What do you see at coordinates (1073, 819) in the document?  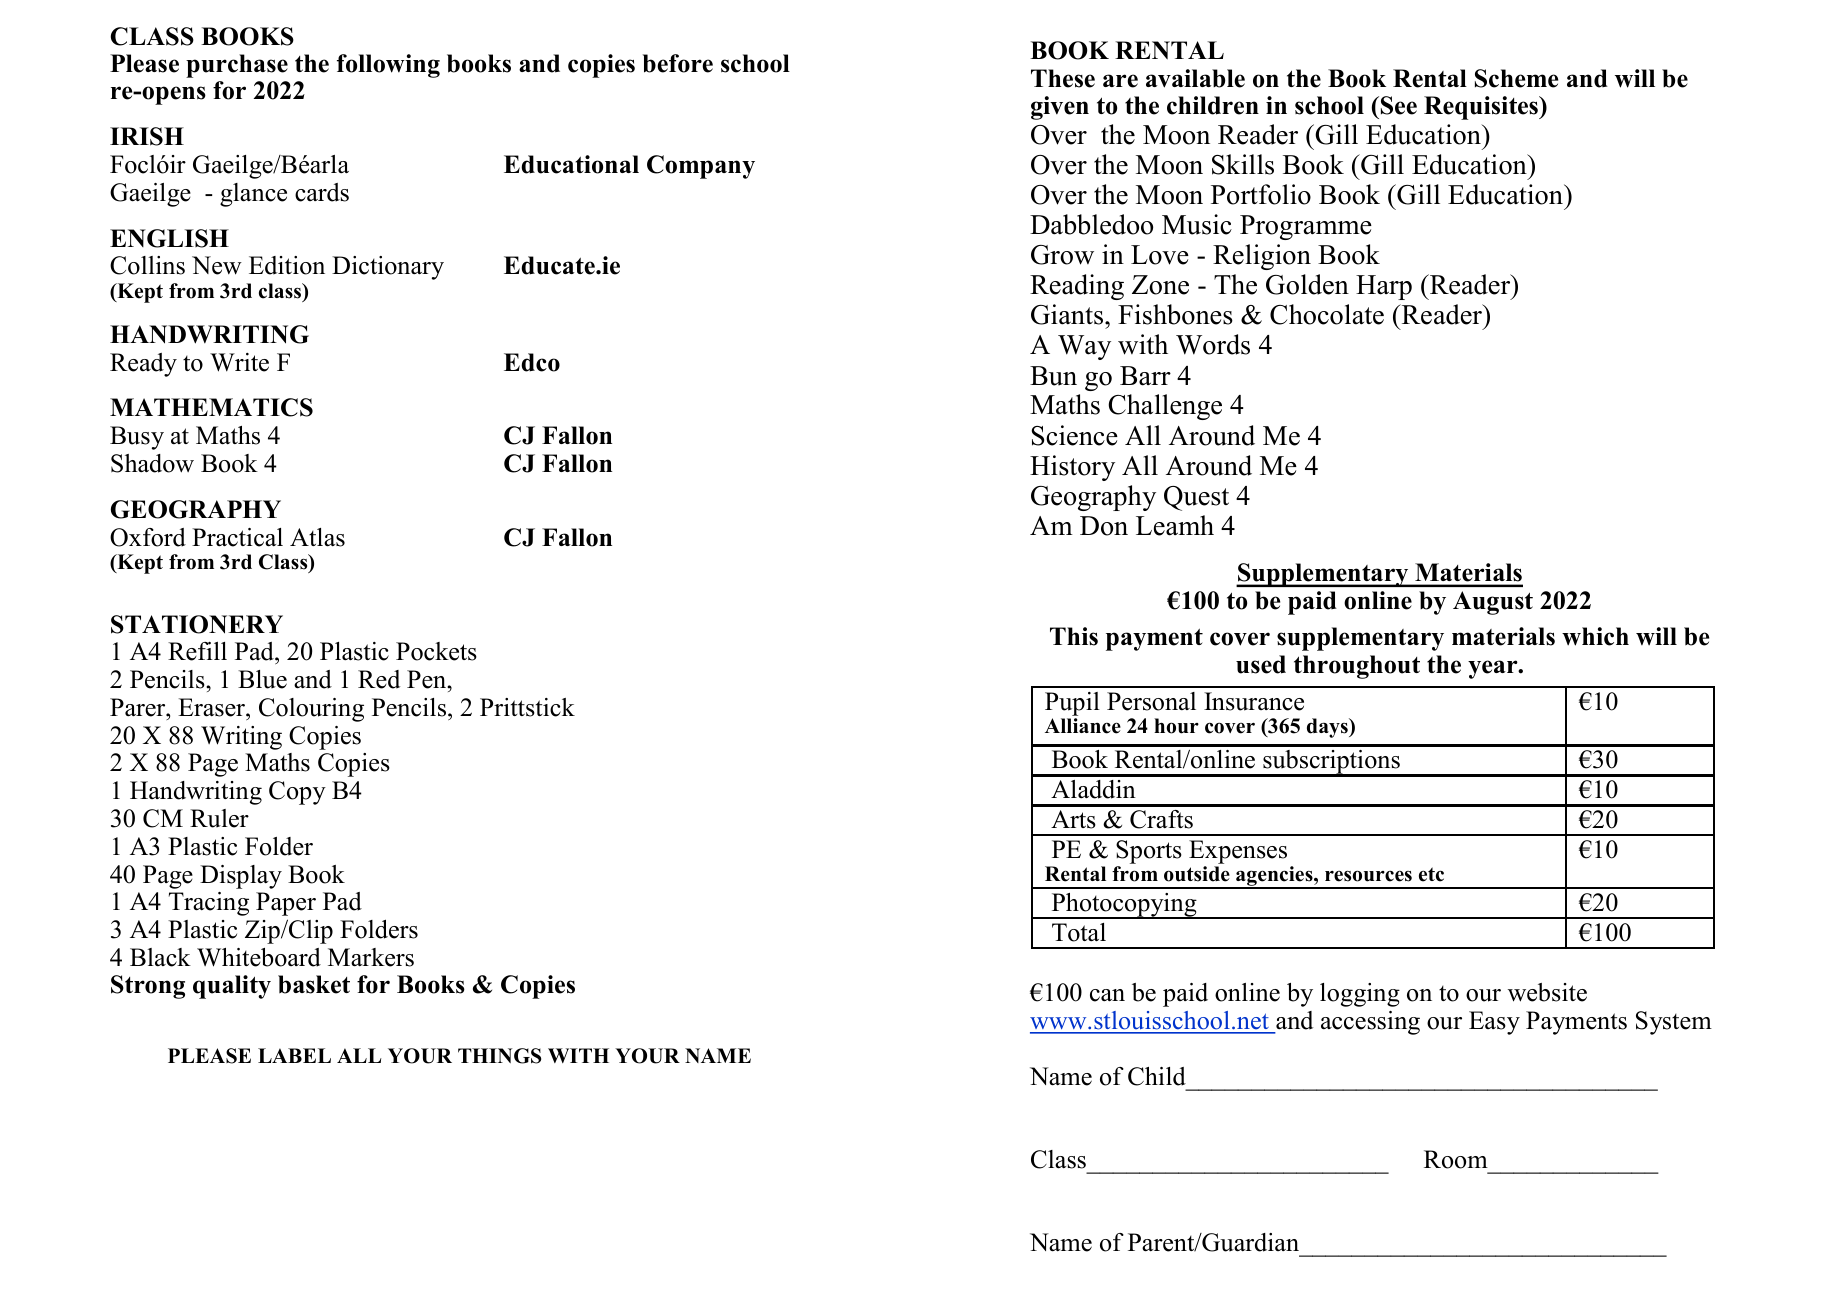 I see `Arts` at bounding box center [1073, 819].
